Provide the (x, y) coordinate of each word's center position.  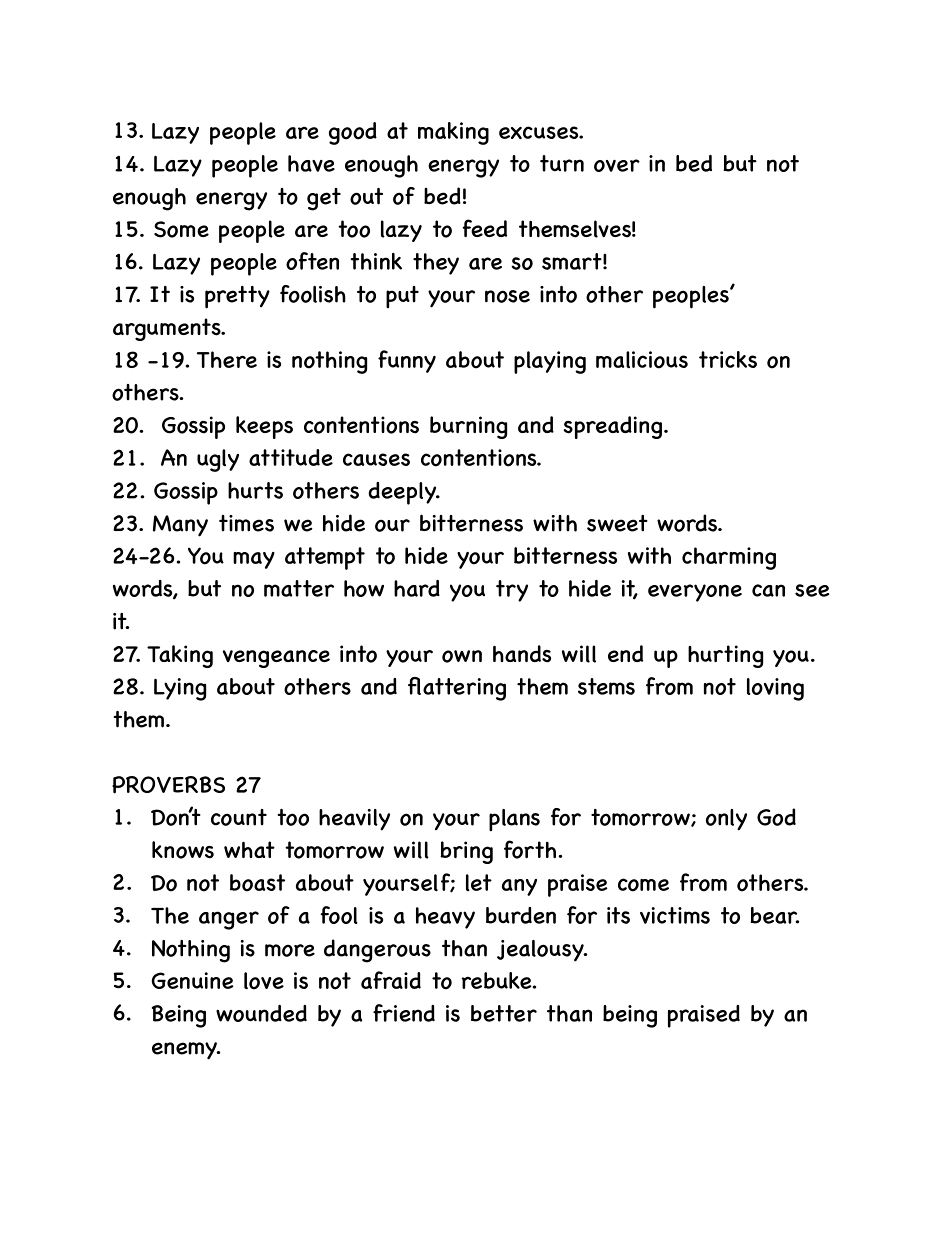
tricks (728, 359)
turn (562, 163)
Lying (180, 689)
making (453, 133)
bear (775, 915)
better (504, 1013)
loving (775, 689)
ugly (218, 460)
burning (468, 427)
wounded (261, 1013)
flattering (457, 689)
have (311, 163)
